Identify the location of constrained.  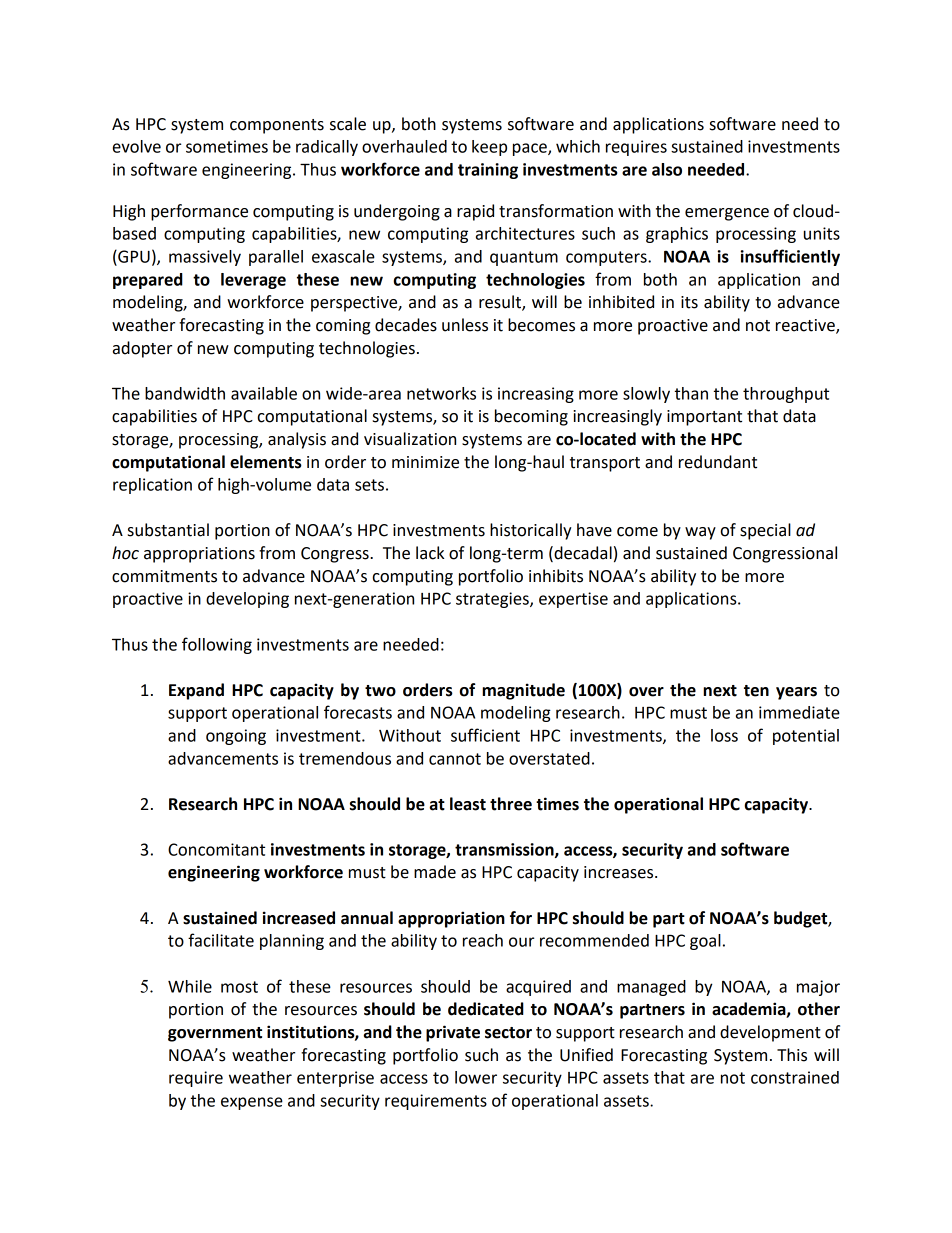
(795, 1077).
